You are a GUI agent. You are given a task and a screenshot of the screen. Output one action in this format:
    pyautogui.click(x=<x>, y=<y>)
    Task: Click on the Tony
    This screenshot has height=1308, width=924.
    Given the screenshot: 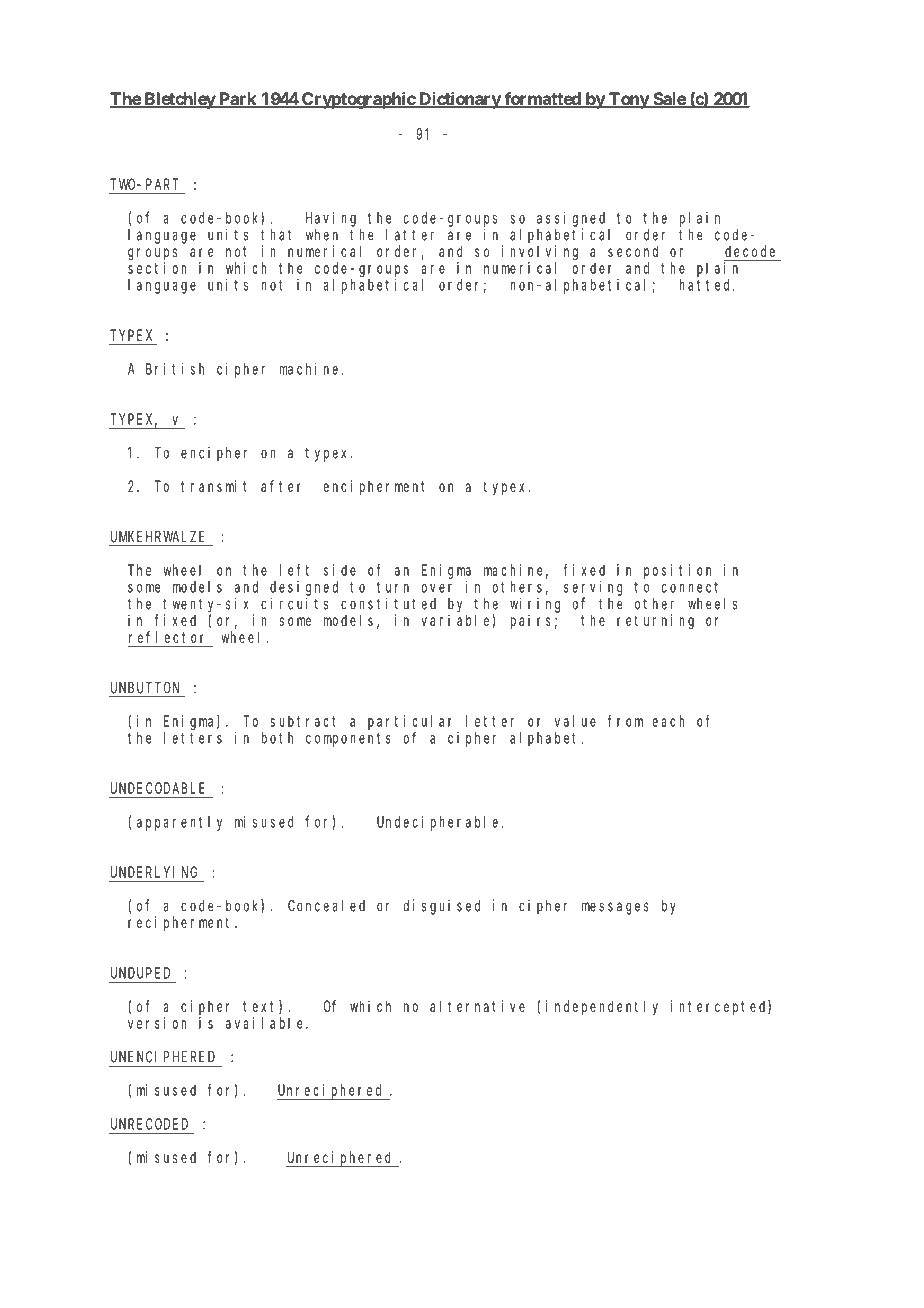 What is the action you would take?
    pyautogui.click(x=628, y=100)
